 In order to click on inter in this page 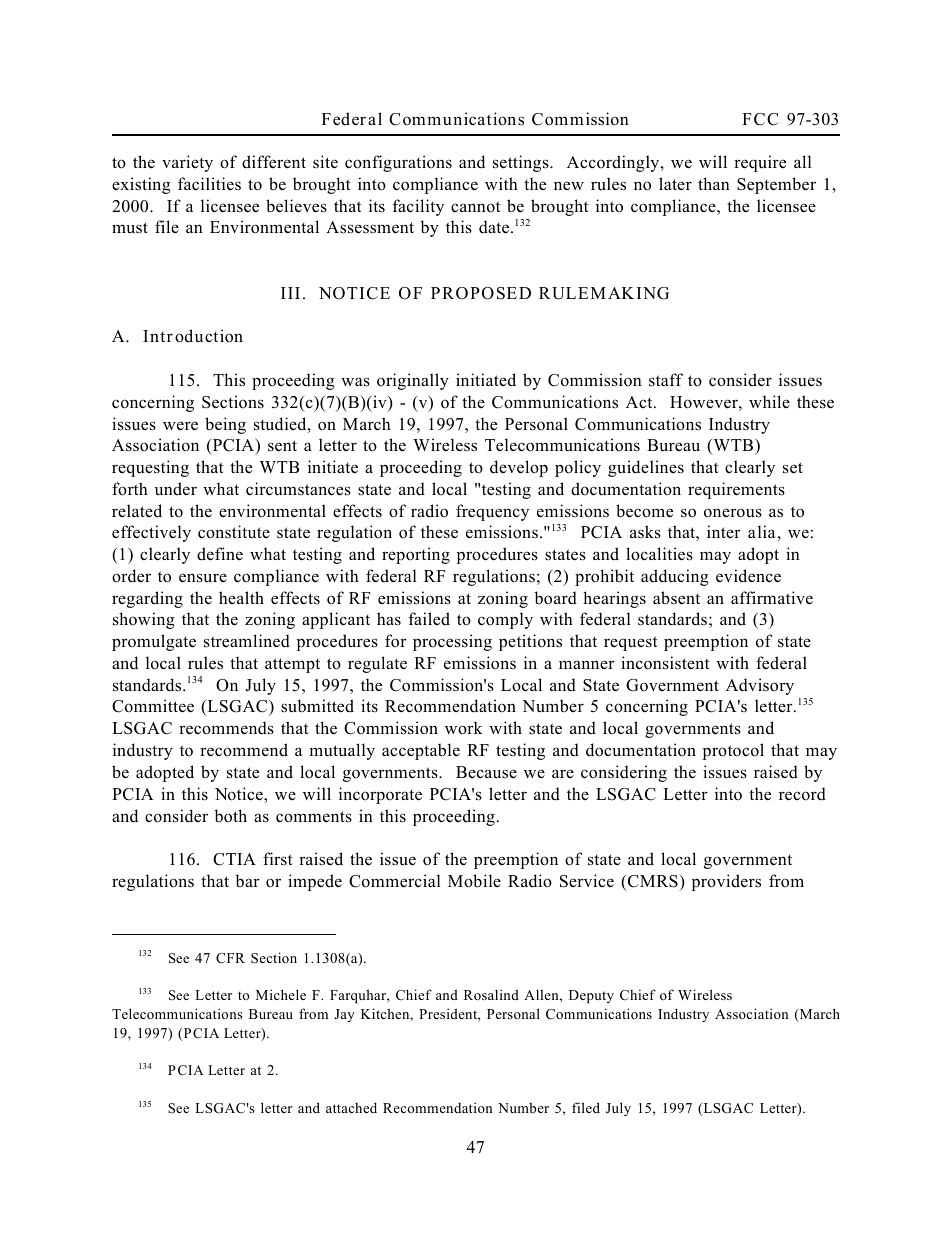, I will do `click(724, 531)`.
